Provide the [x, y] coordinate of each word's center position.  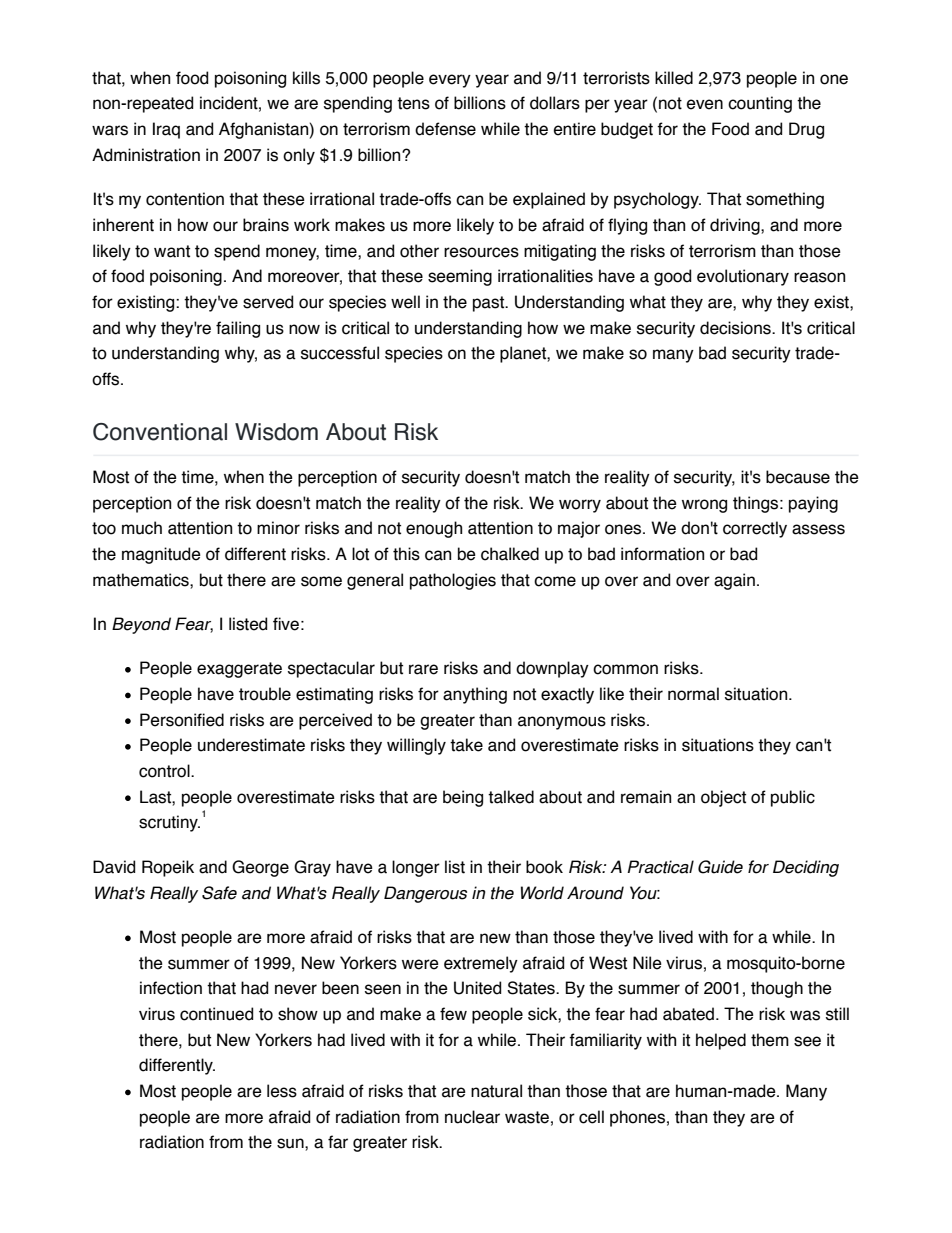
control [165, 771]
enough [434, 529]
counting [760, 104]
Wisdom [276, 432]
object [723, 798]
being [463, 798]
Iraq [166, 130]
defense [445, 129]
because [798, 477]
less [282, 1091]
